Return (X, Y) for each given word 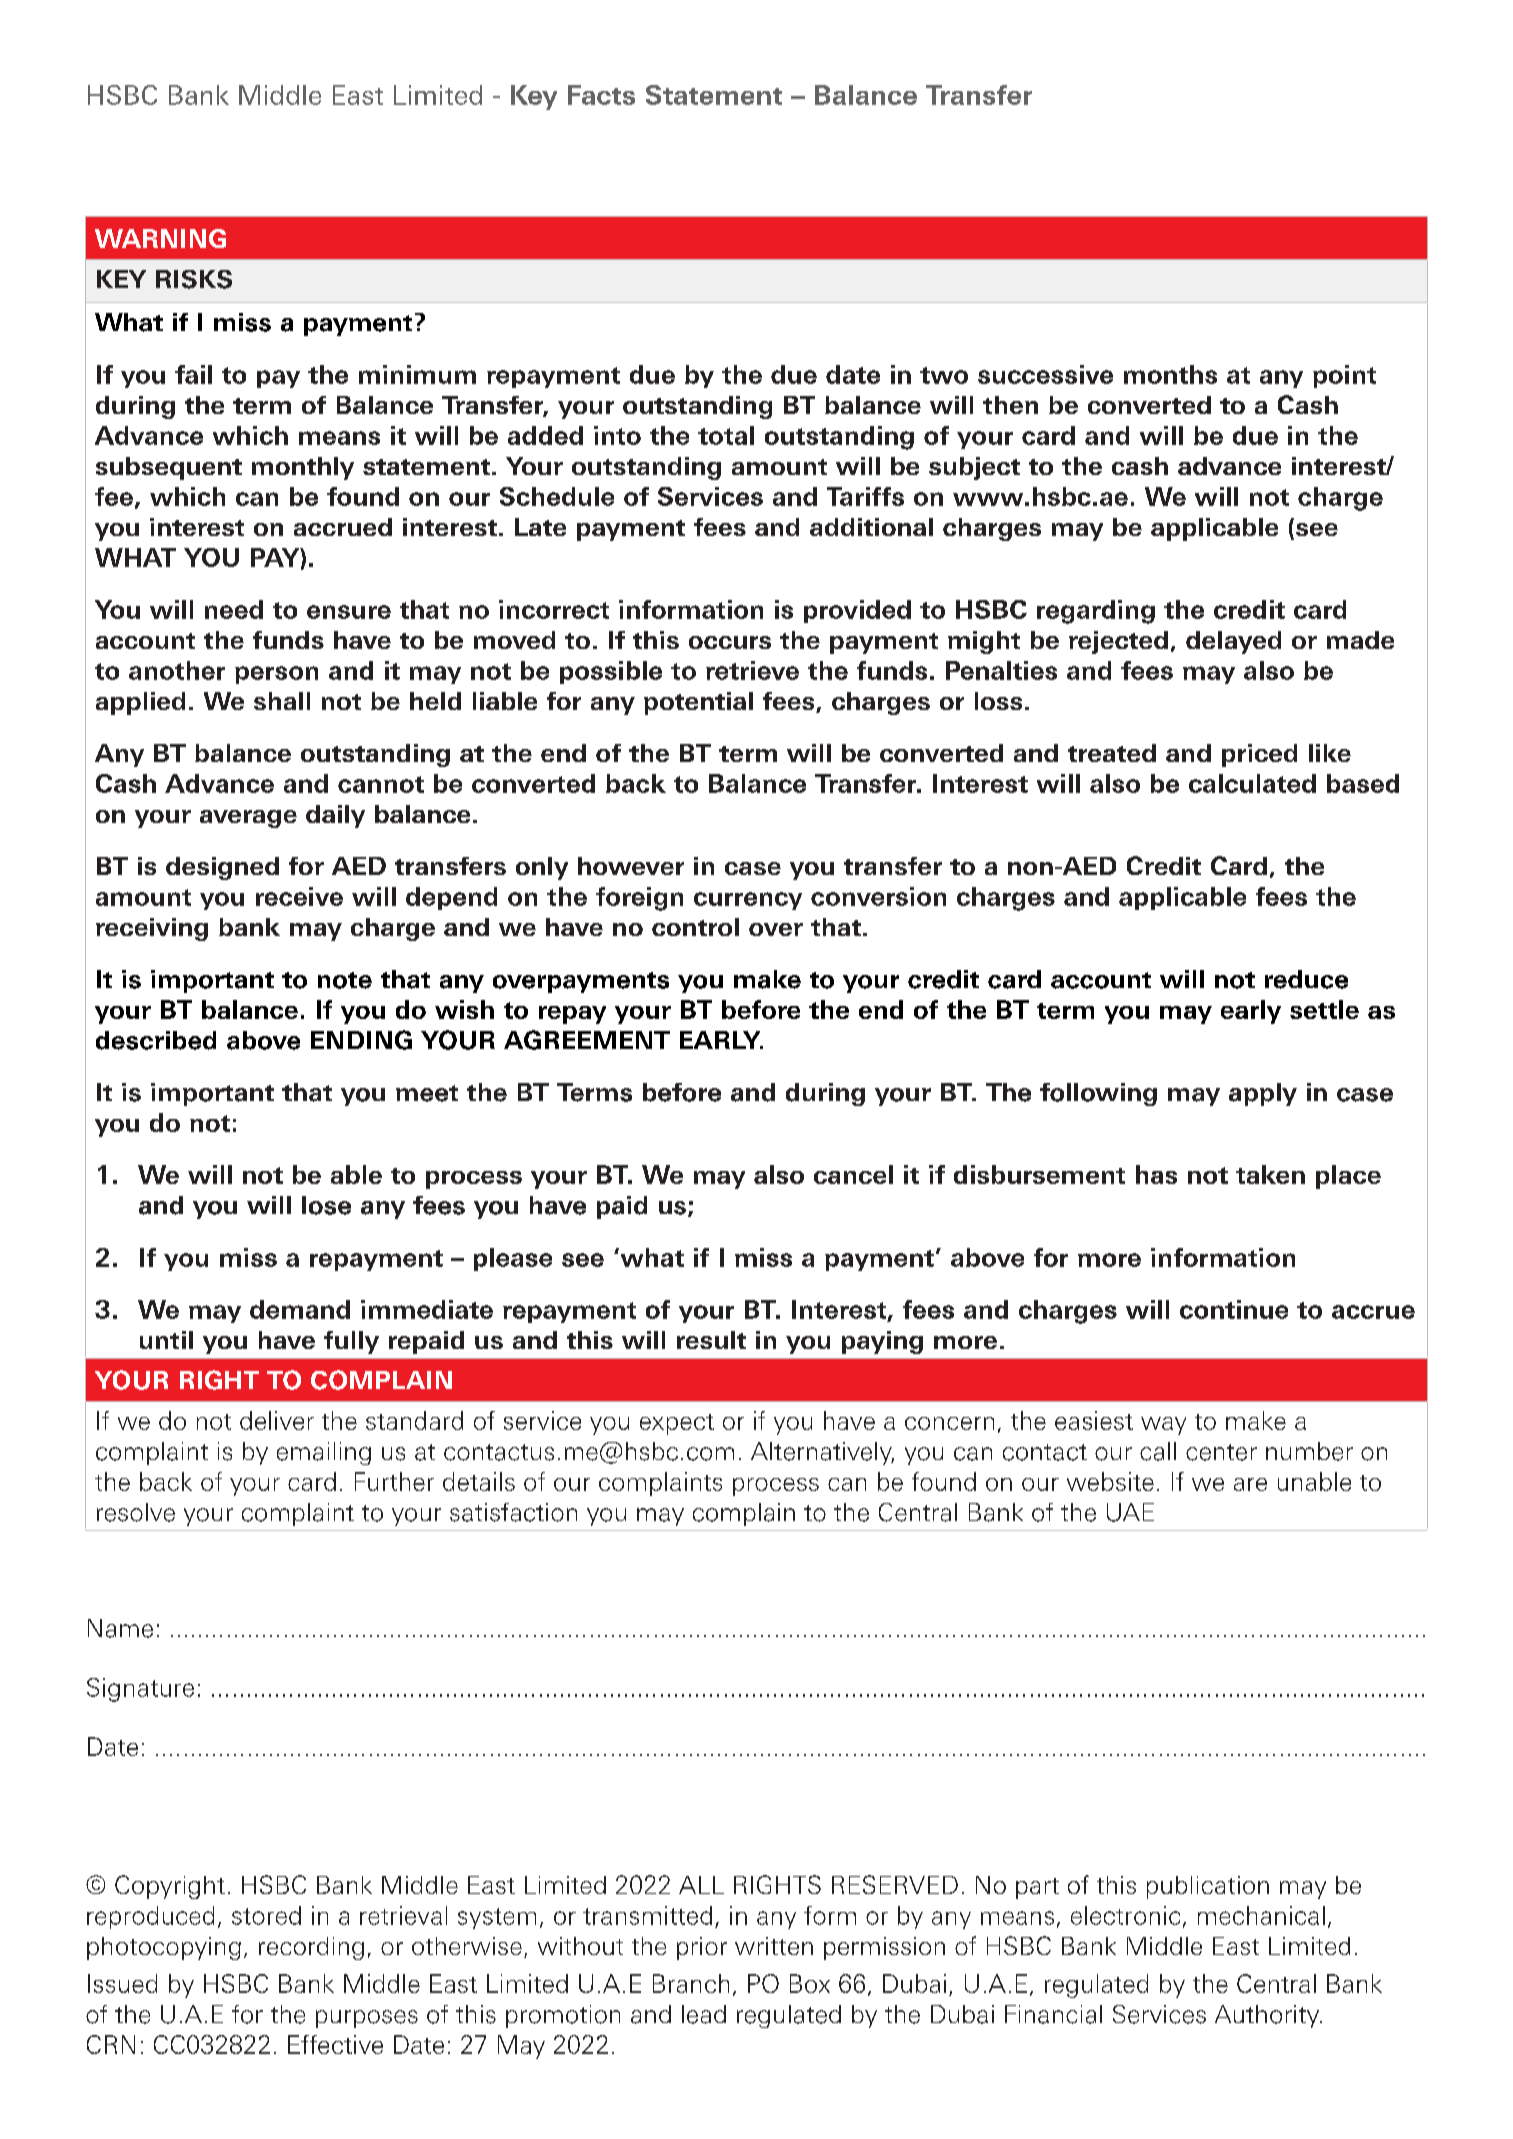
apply (1263, 1094)
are (1250, 1484)
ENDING (361, 1040)
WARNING (160, 238)
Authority (1268, 2016)
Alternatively (822, 1453)
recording (311, 1948)
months (1170, 374)
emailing (324, 1453)
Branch (691, 1983)
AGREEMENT (587, 1040)
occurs (730, 642)
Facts (601, 95)
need (234, 609)
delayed (1233, 642)
